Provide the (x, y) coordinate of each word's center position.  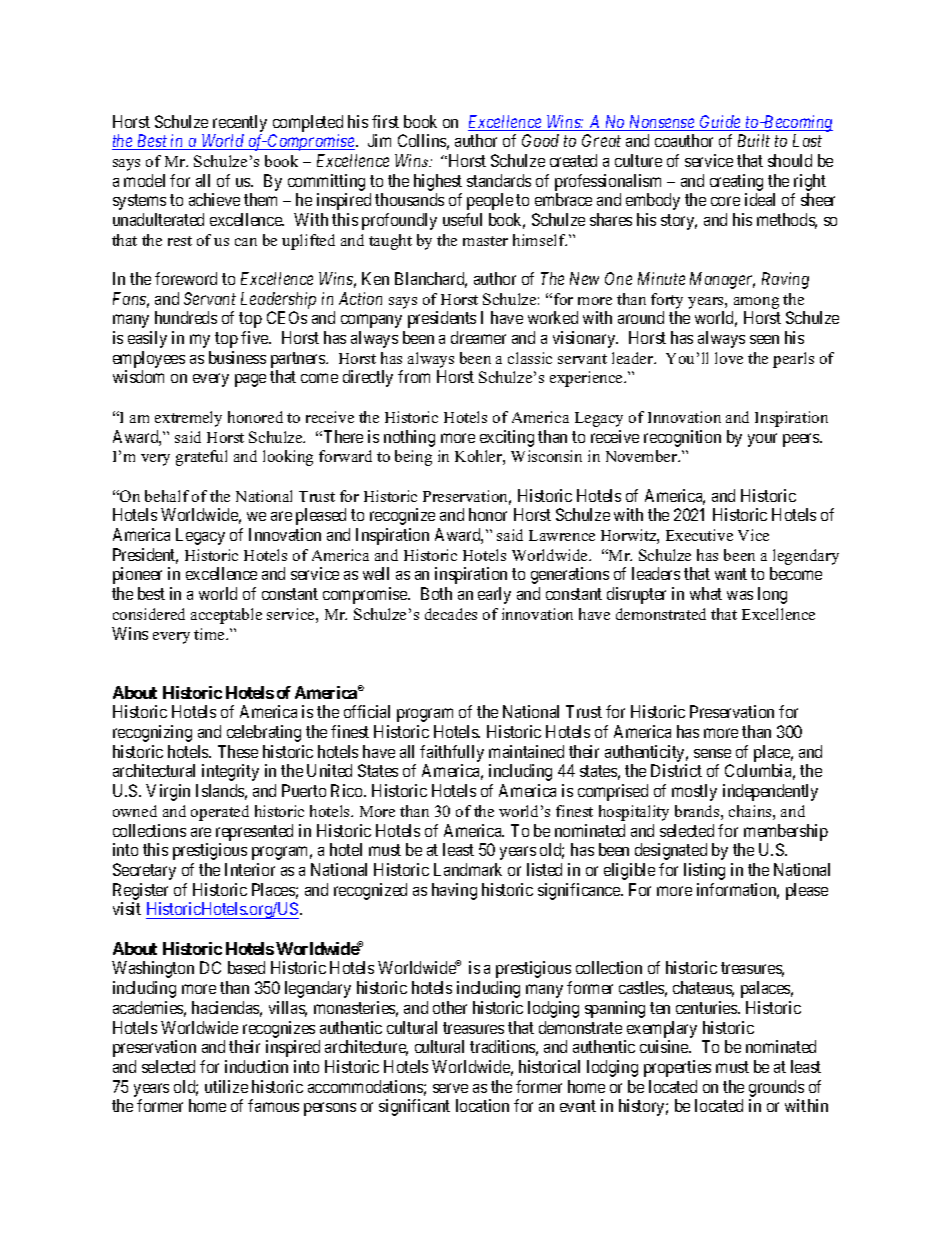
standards (499, 180)
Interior (250, 869)
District (676, 770)
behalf (167, 496)
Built (754, 140)
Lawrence (562, 535)
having (454, 891)
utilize (226, 1086)
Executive (699, 535)
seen (764, 339)
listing (704, 871)
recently (240, 123)
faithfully (452, 753)
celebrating (264, 733)
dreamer (478, 337)
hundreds (186, 317)
